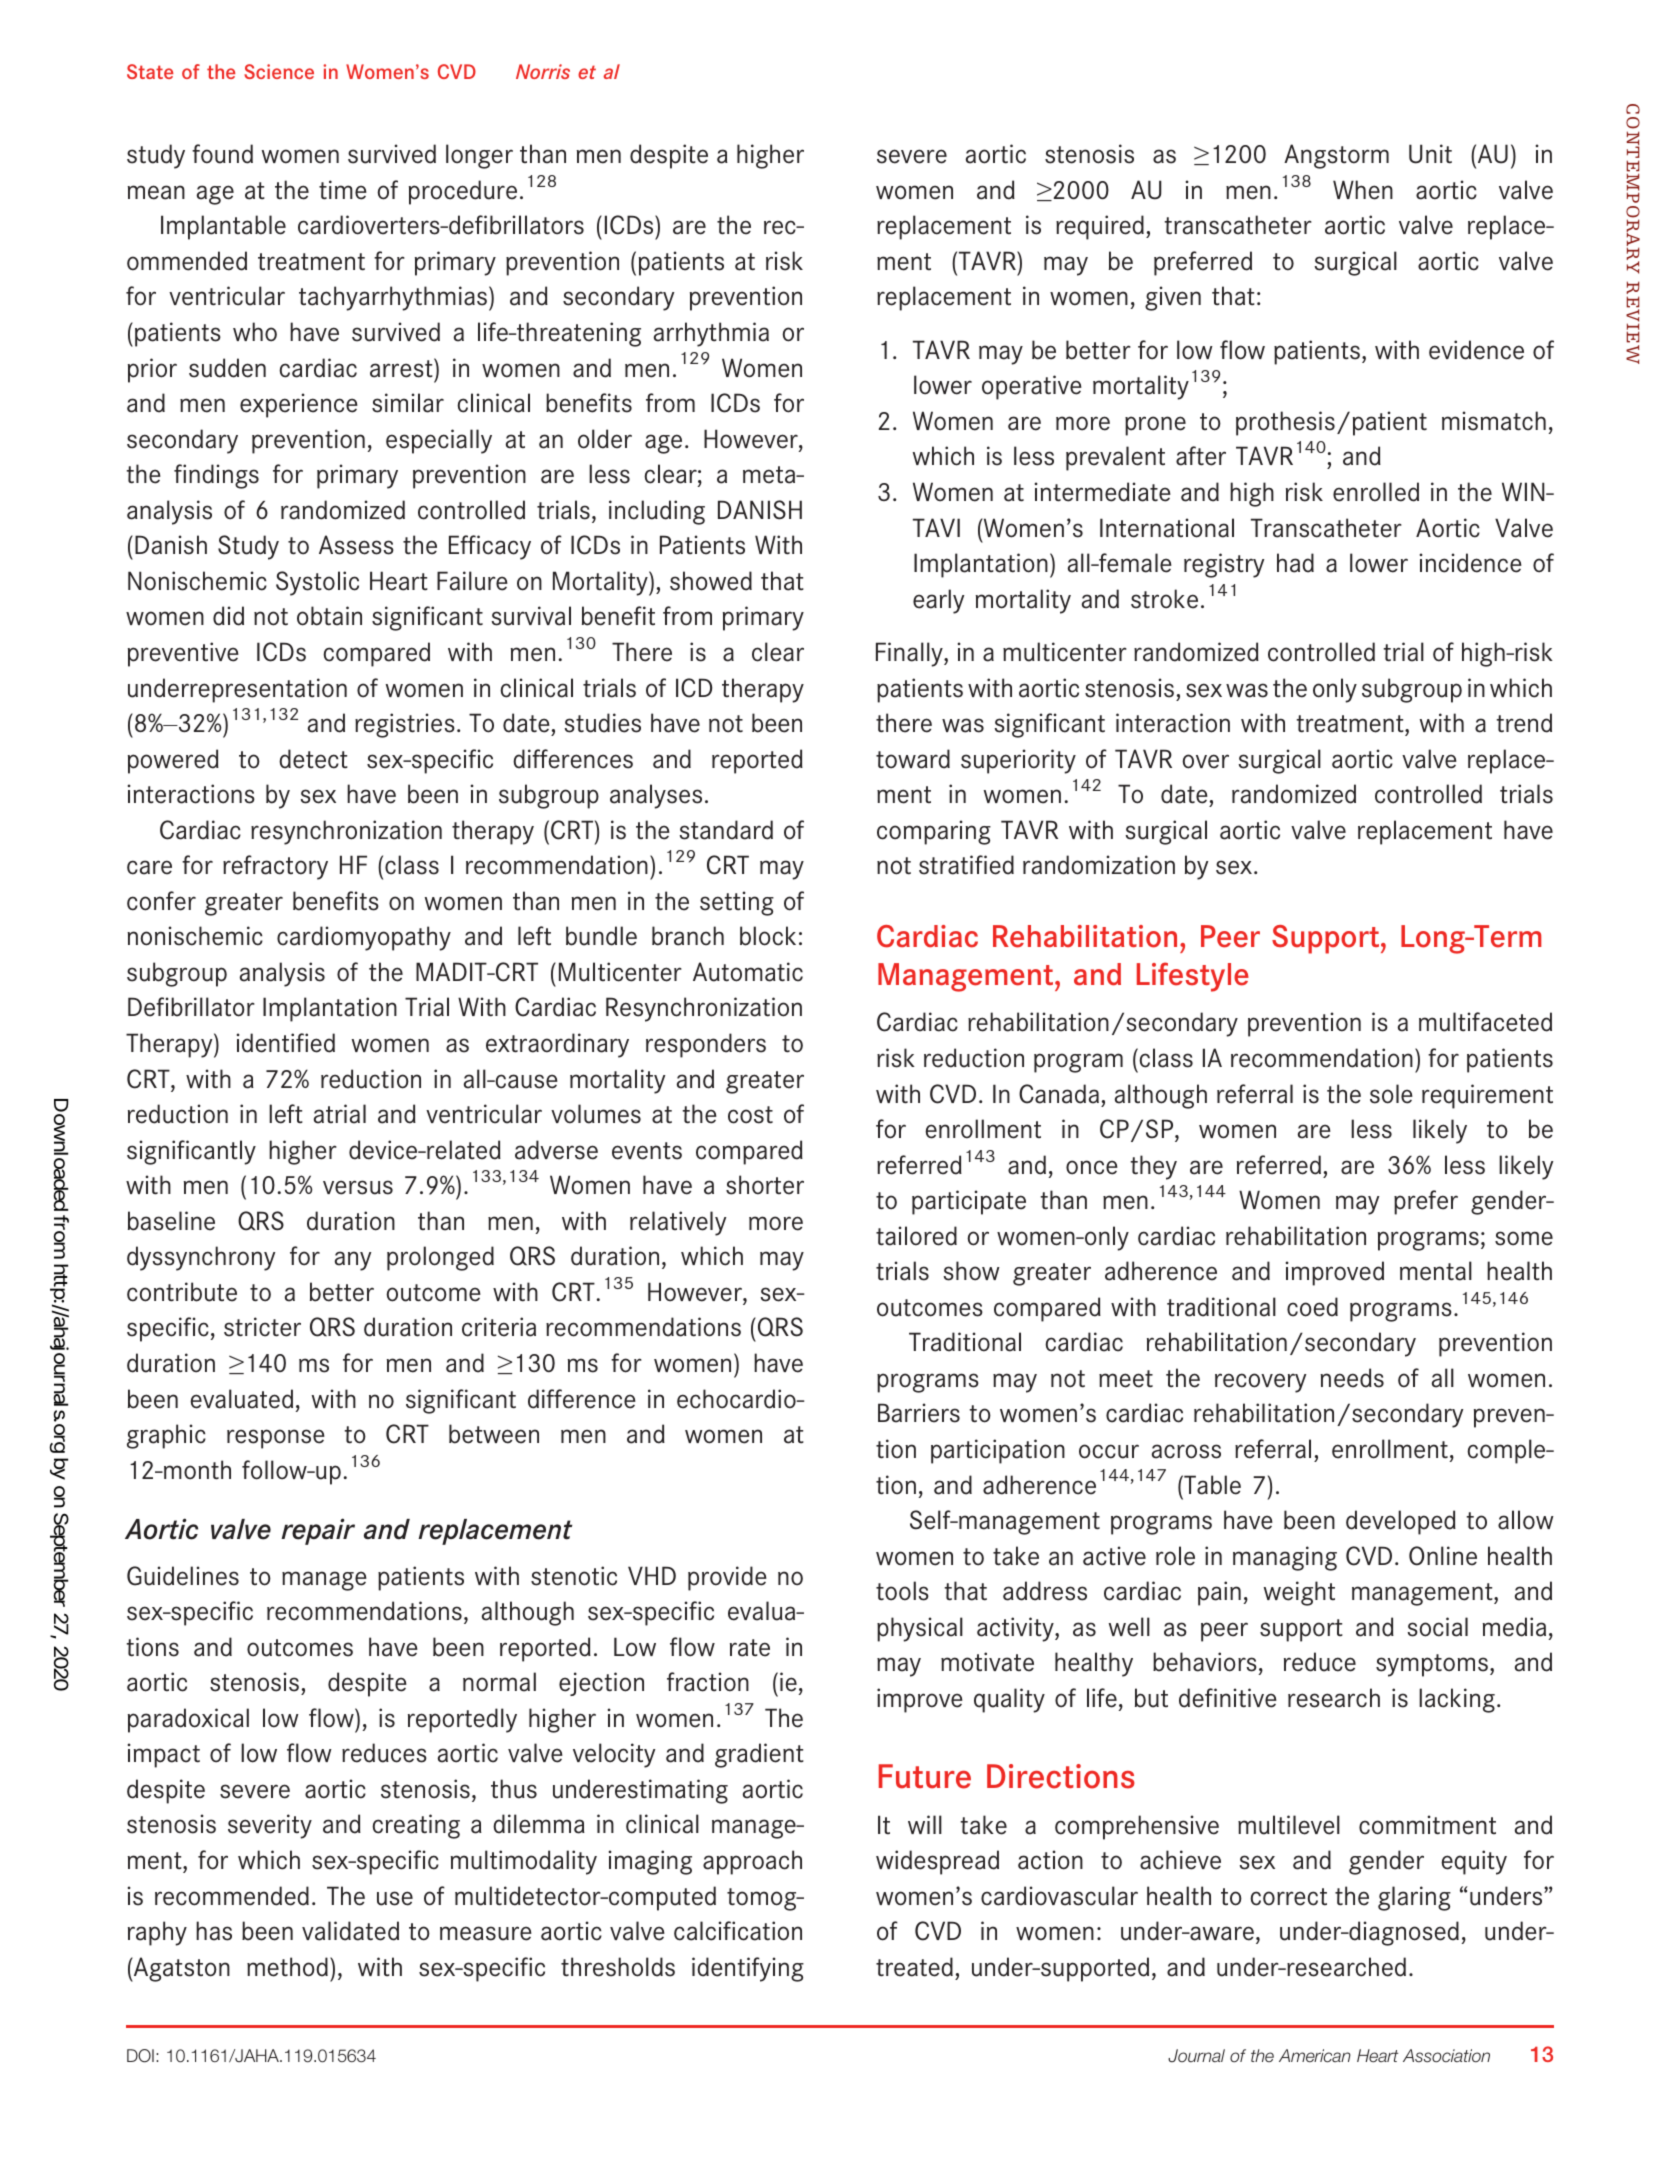 The height and width of the screenshot is (2174, 1680). I want to click on cost, so click(750, 1115).
